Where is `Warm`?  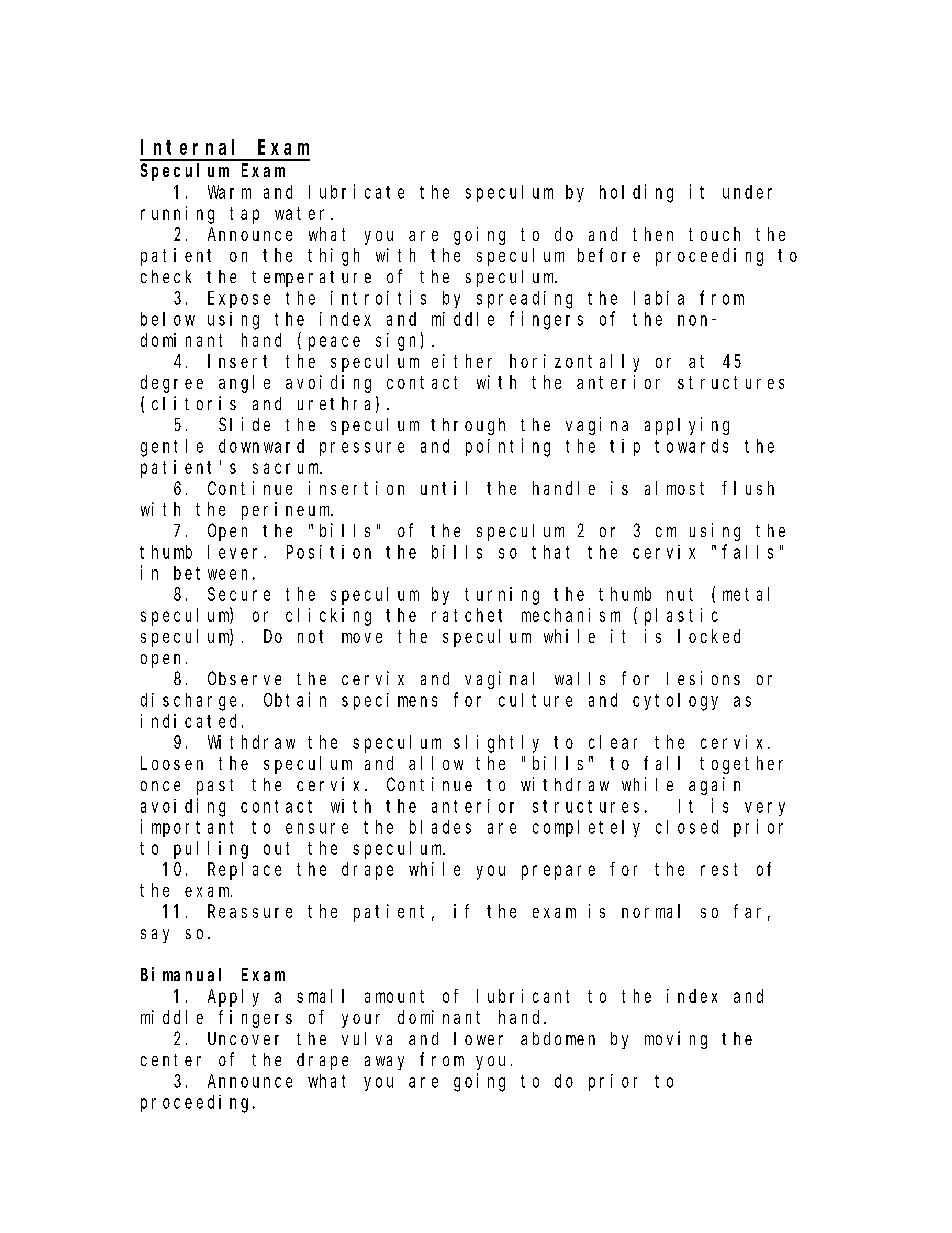 Warm is located at coordinates (229, 192).
